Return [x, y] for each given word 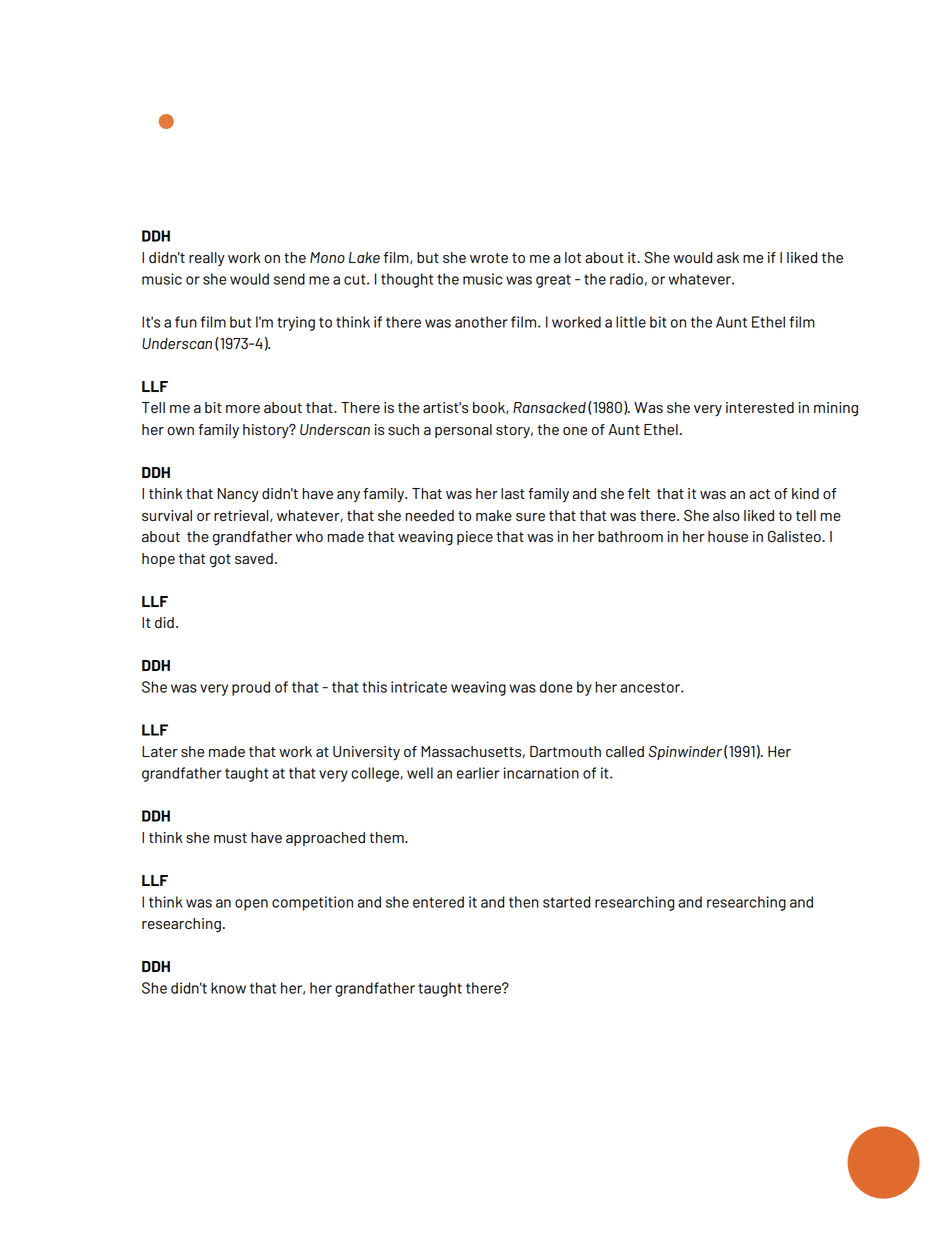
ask [728, 257]
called [625, 751]
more [243, 409]
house [728, 536]
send [289, 279]
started [566, 902]
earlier [478, 773]
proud [251, 688]
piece [475, 538]
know [228, 988]
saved [254, 558]
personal [463, 431]
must [230, 838]
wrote [489, 258]
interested [760, 407]
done [556, 687]
